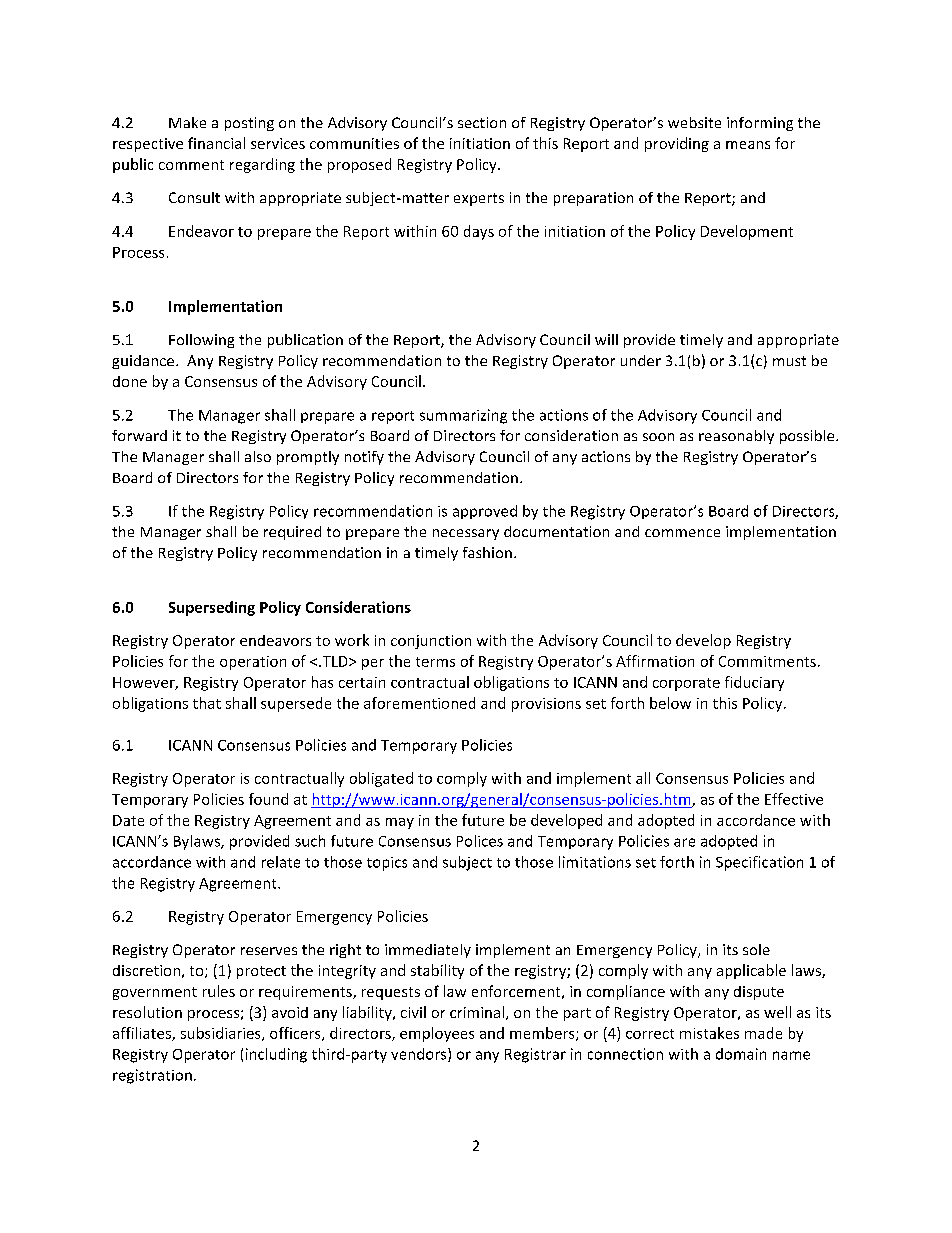 The image size is (952, 1233). What do you see at coordinates (268, 799) in the document?
I see `found` at bounding box center [268, 799].
